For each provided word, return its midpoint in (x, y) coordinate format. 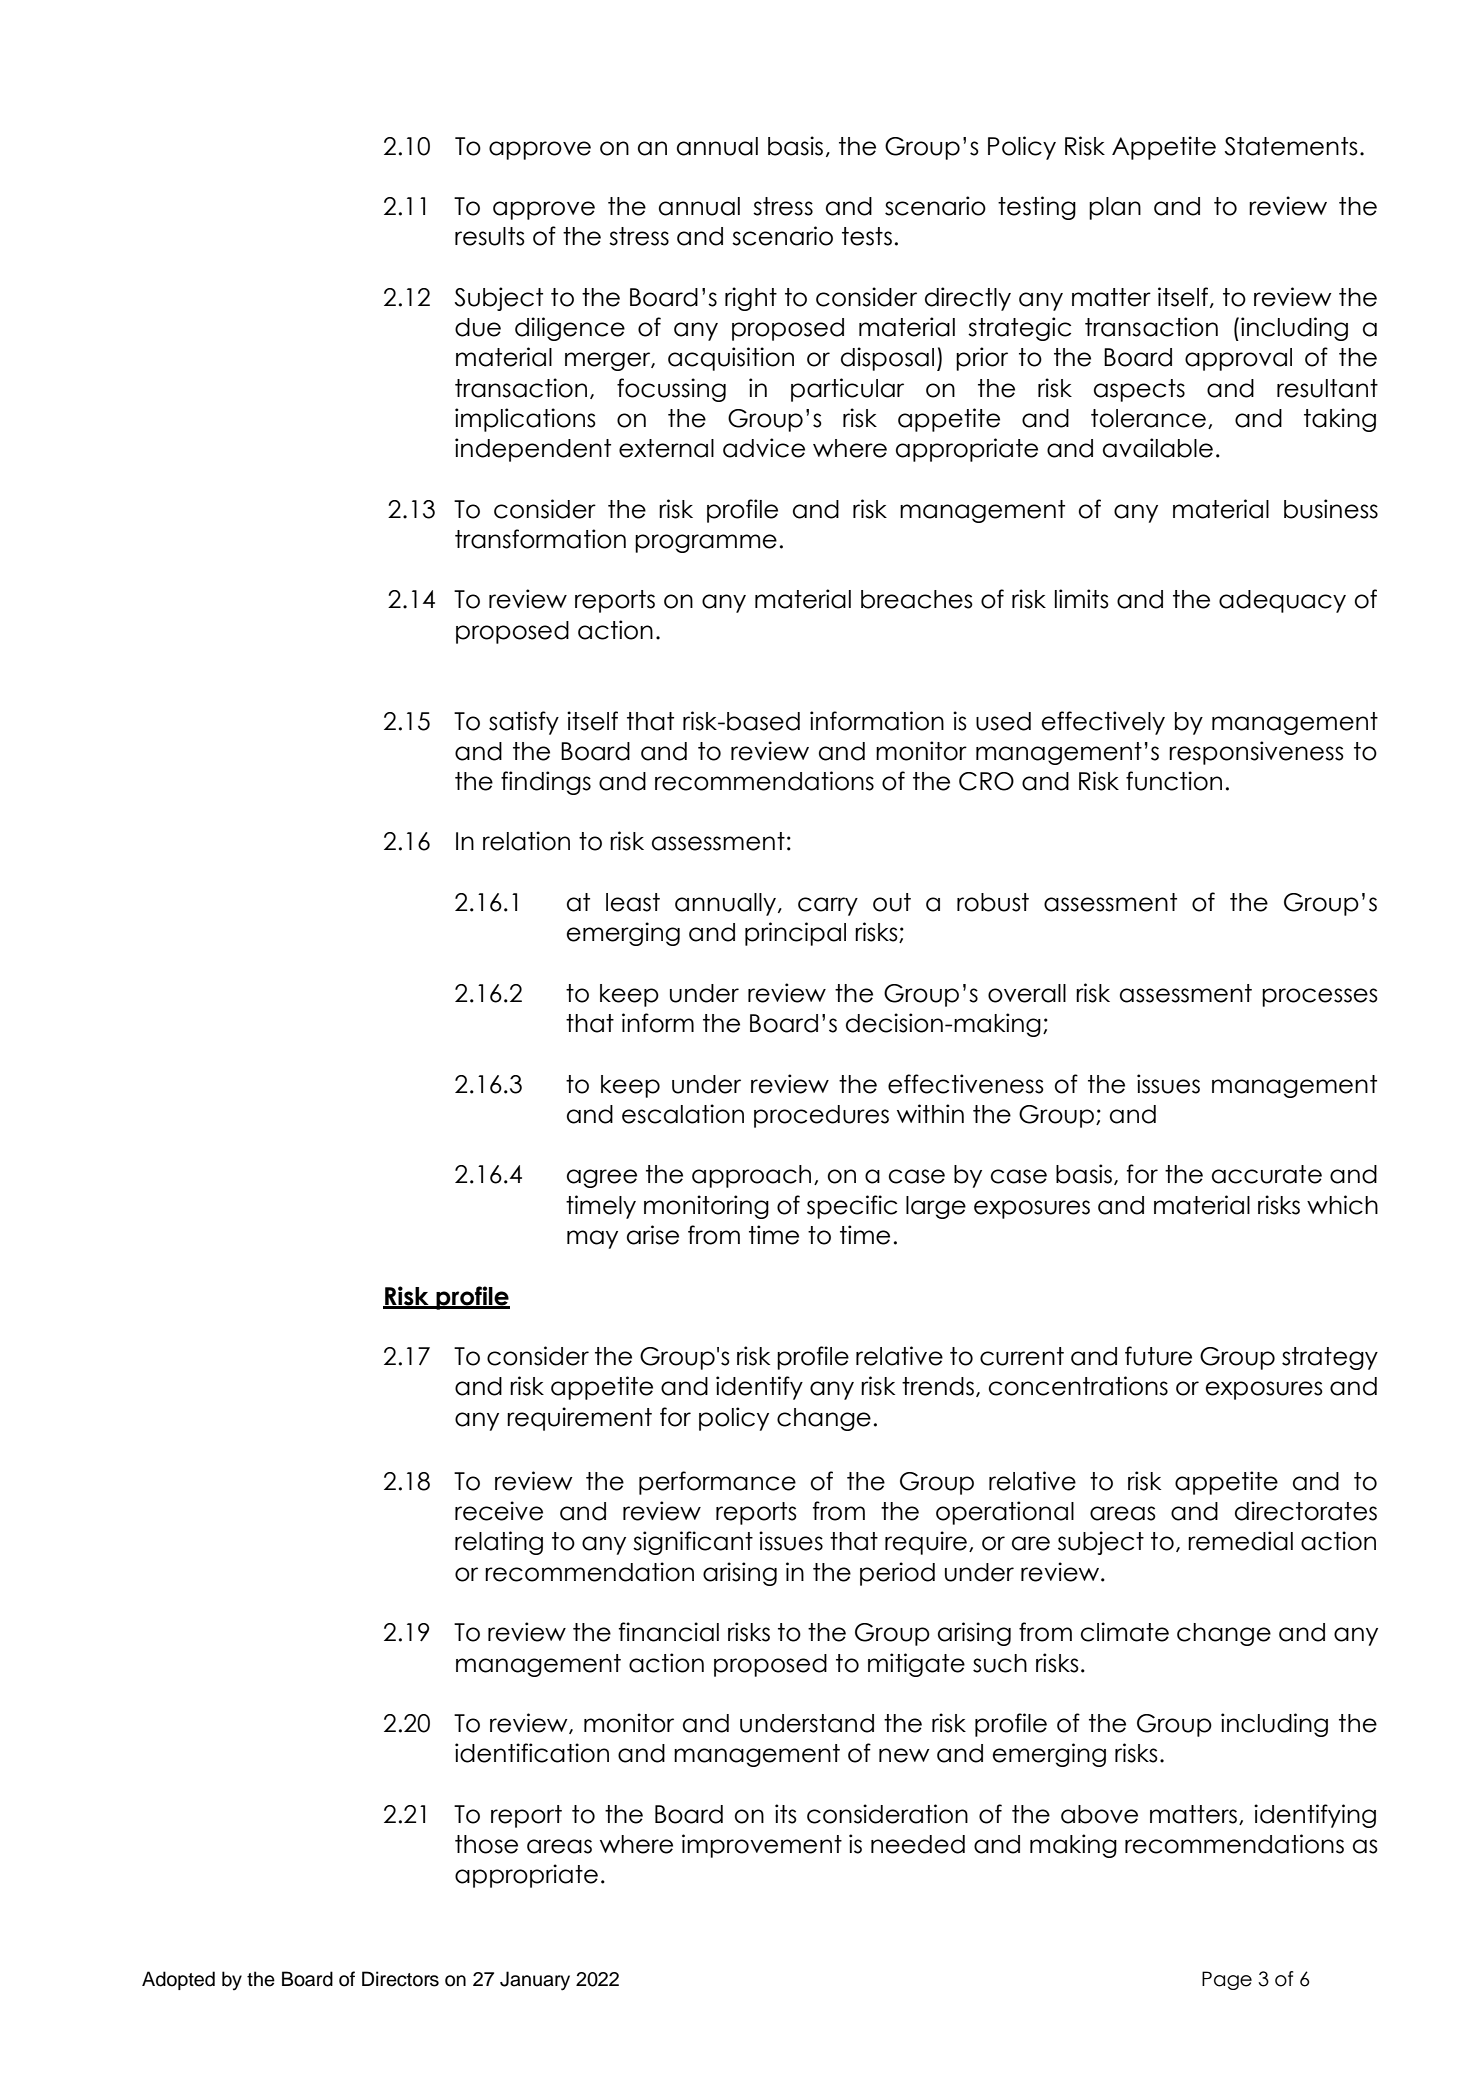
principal (795, 934)
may (592, 1239)
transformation (540, 539)
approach (751, 1176)
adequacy (1282, 601)
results (490, 236)
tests (867, 236)
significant (693, 1543)
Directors (400, 1979)
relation (526, 841)
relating (499, 1543)
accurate (1267, 1174)
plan (1115, 208)
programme (706, 543)
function (1174, 781)
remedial (1240, 1541)
